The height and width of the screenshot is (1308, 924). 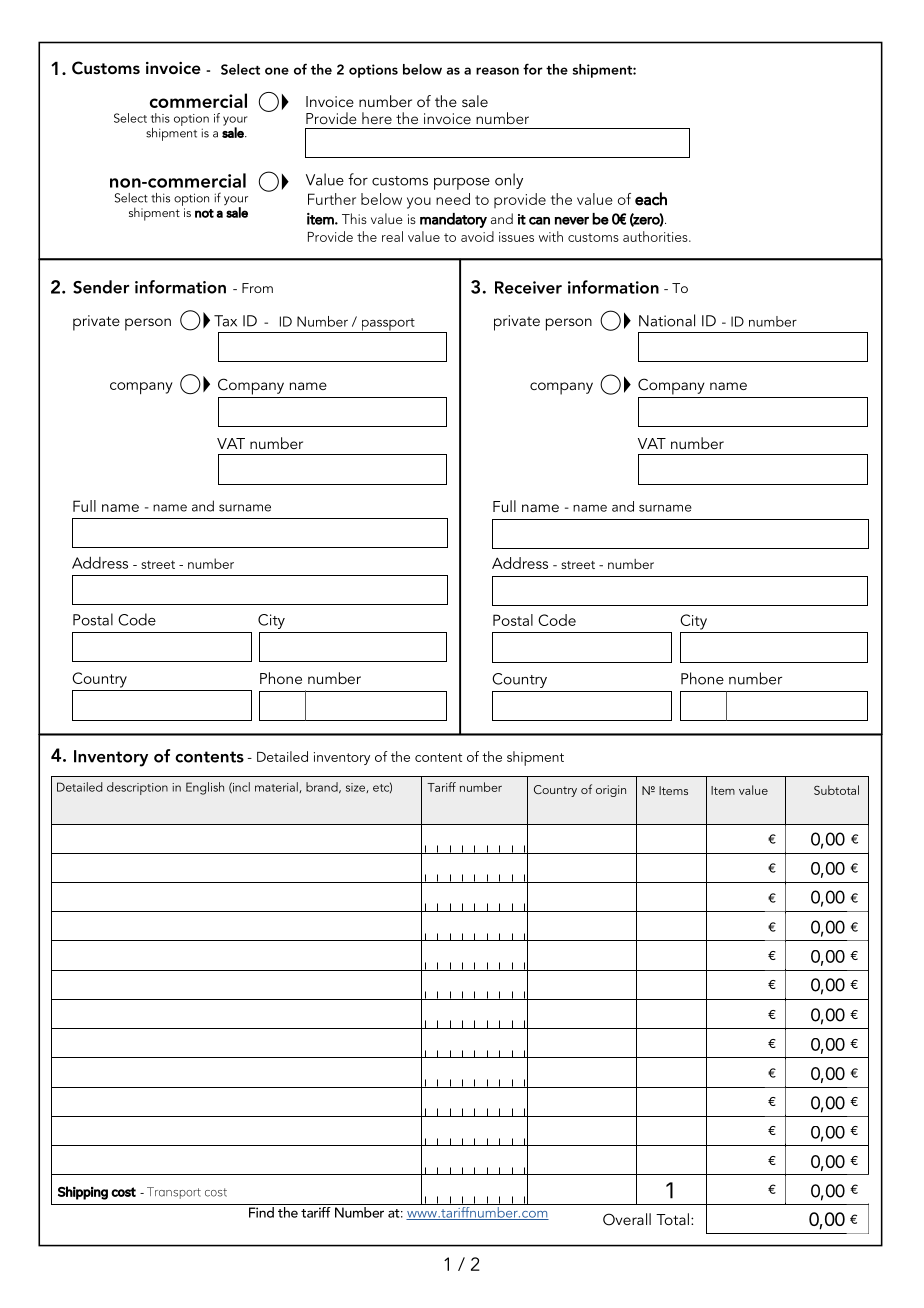 I want to click on origin, so click(x=611, y=791).
